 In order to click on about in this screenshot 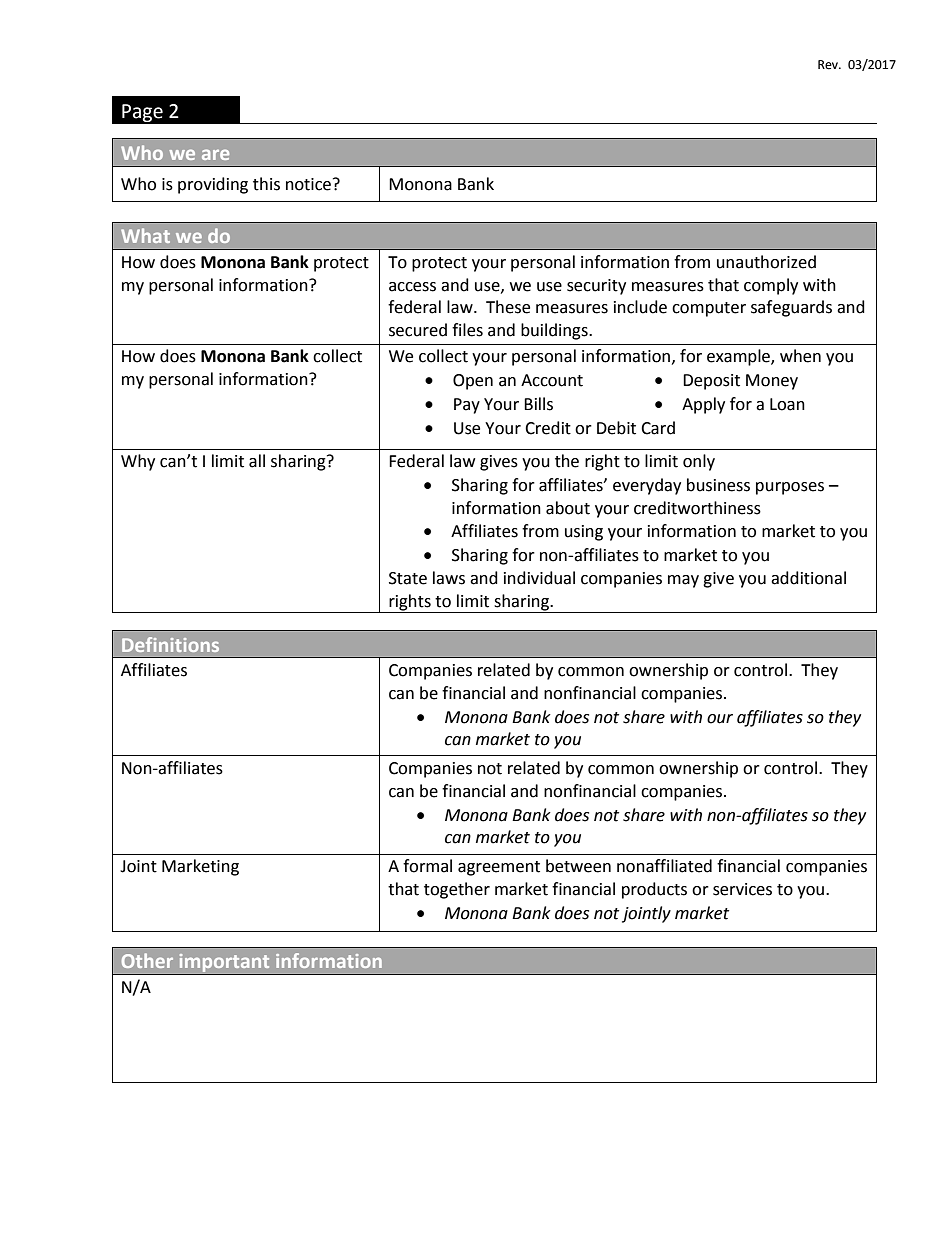, I will do `click(568, 508)`.
